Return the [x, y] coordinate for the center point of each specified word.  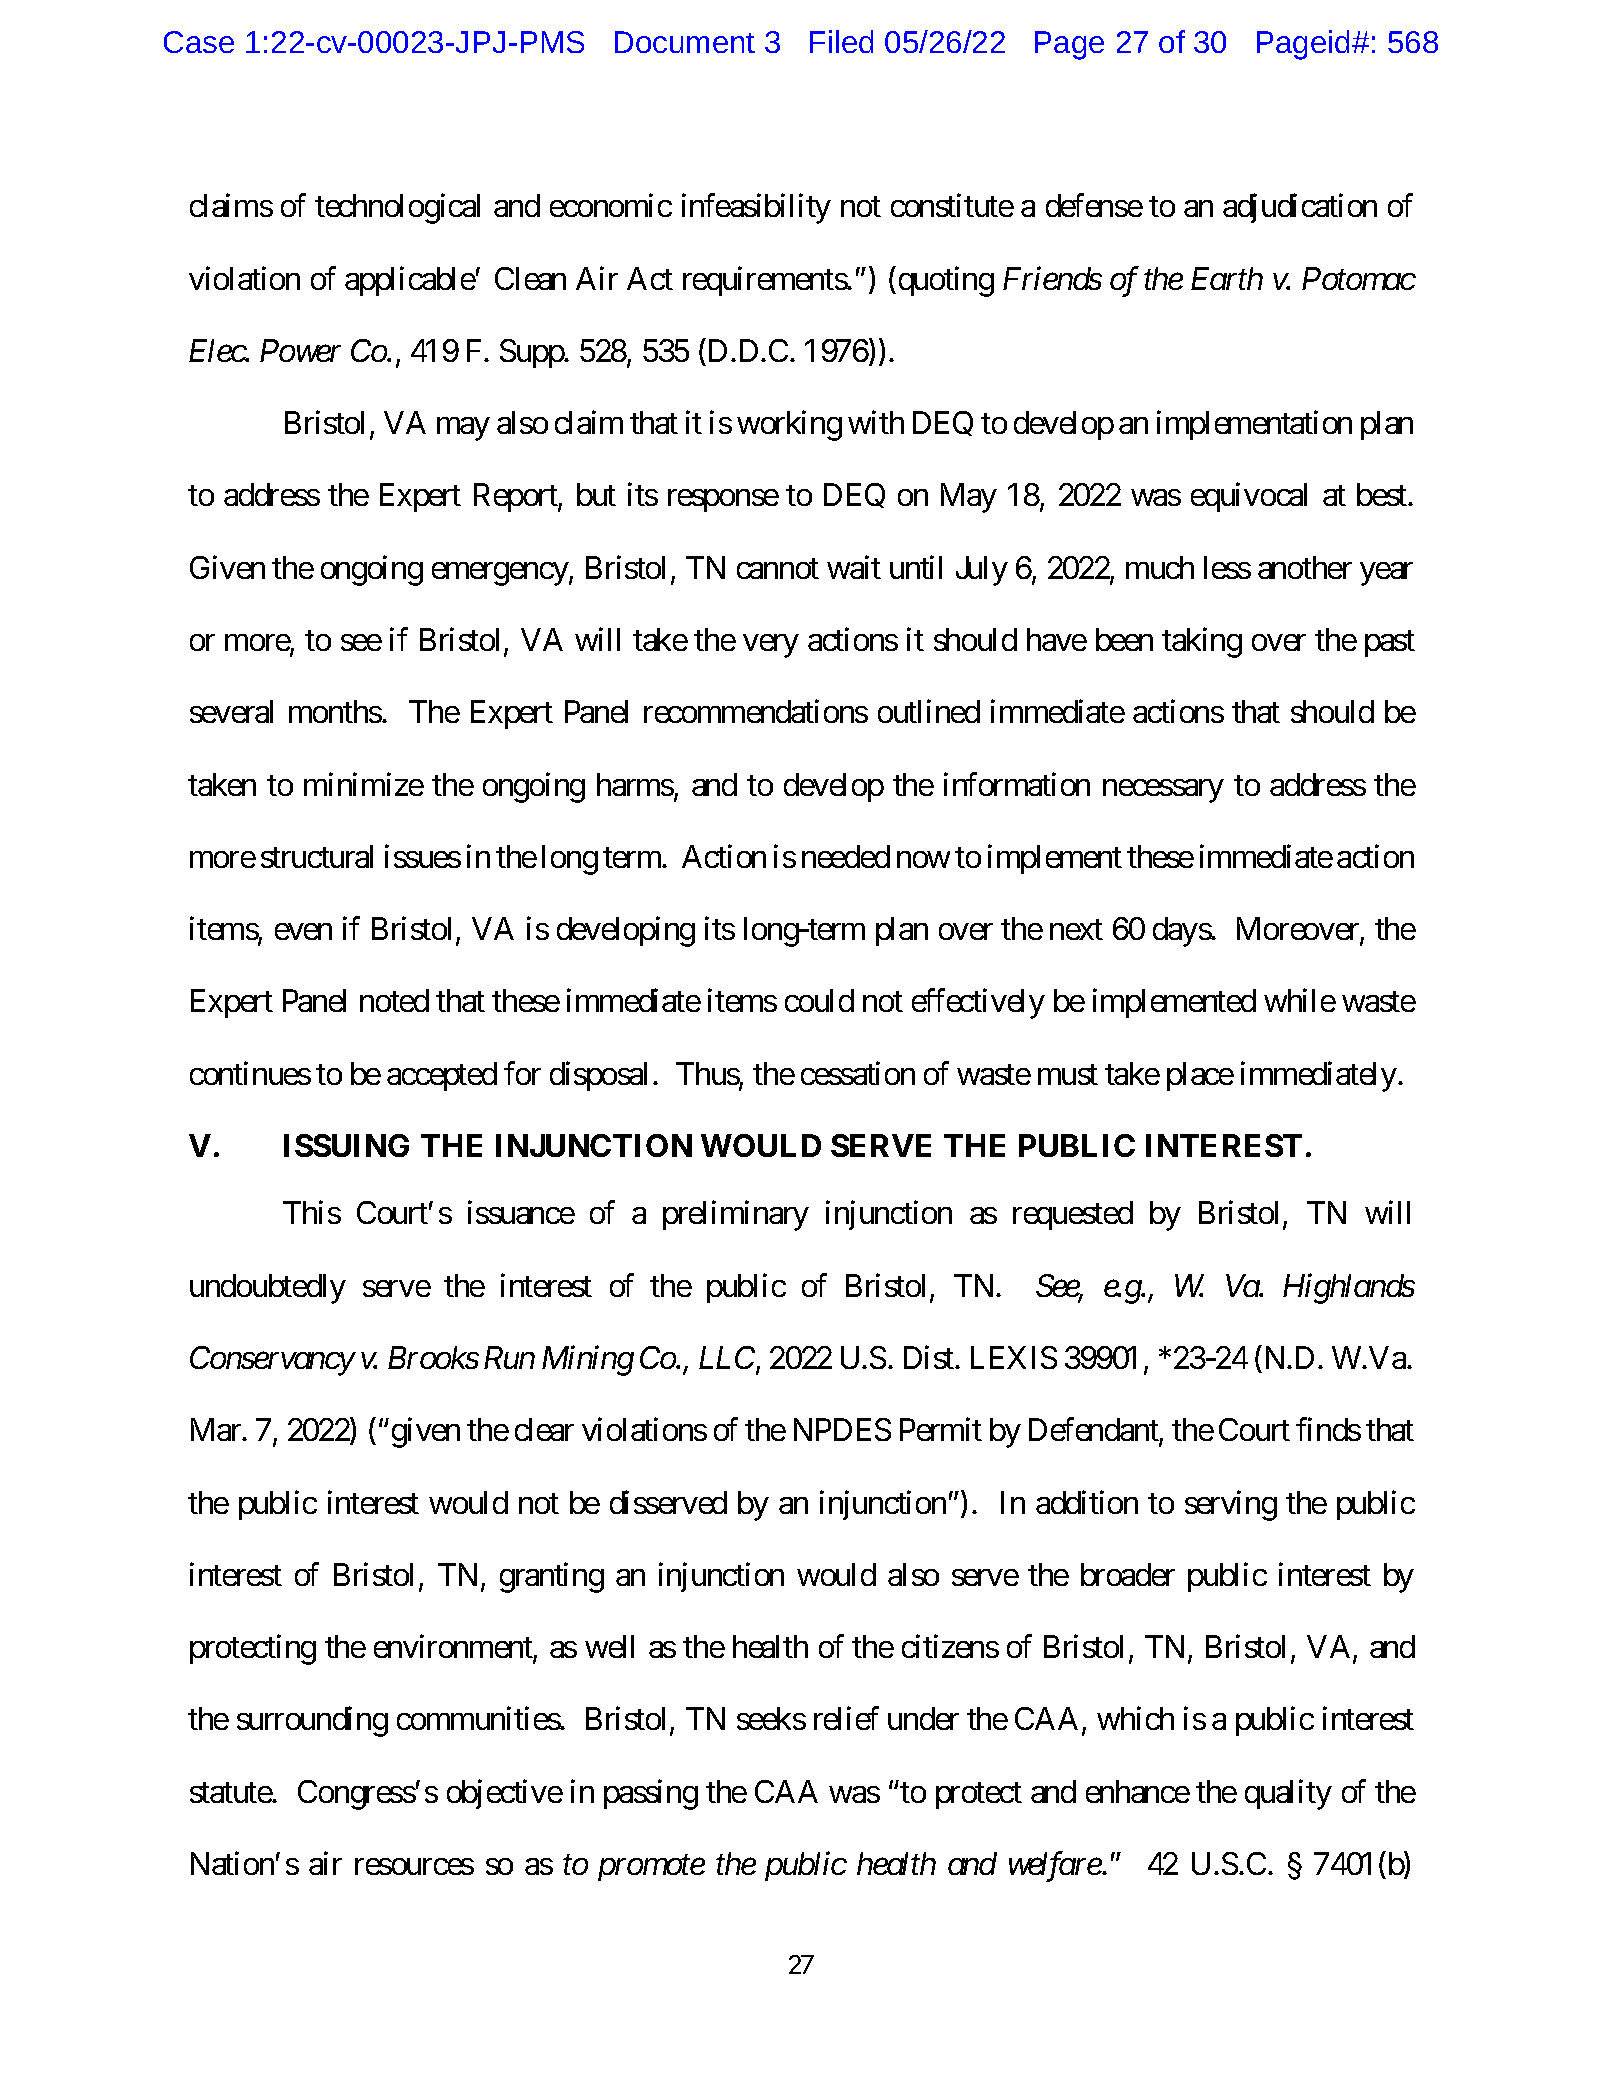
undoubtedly [268, 1289]
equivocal [1249, 497]
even [303, 932]
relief [846, 1718]
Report [516, 498]
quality [1288, 1794]
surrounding [312, 1722]
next [1076, 930]
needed [846, 856]
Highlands [1349, 1288]
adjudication [1300, 208]
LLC [728, 1359]
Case [199, 42]
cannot [778, 569]
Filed [841, 41]
